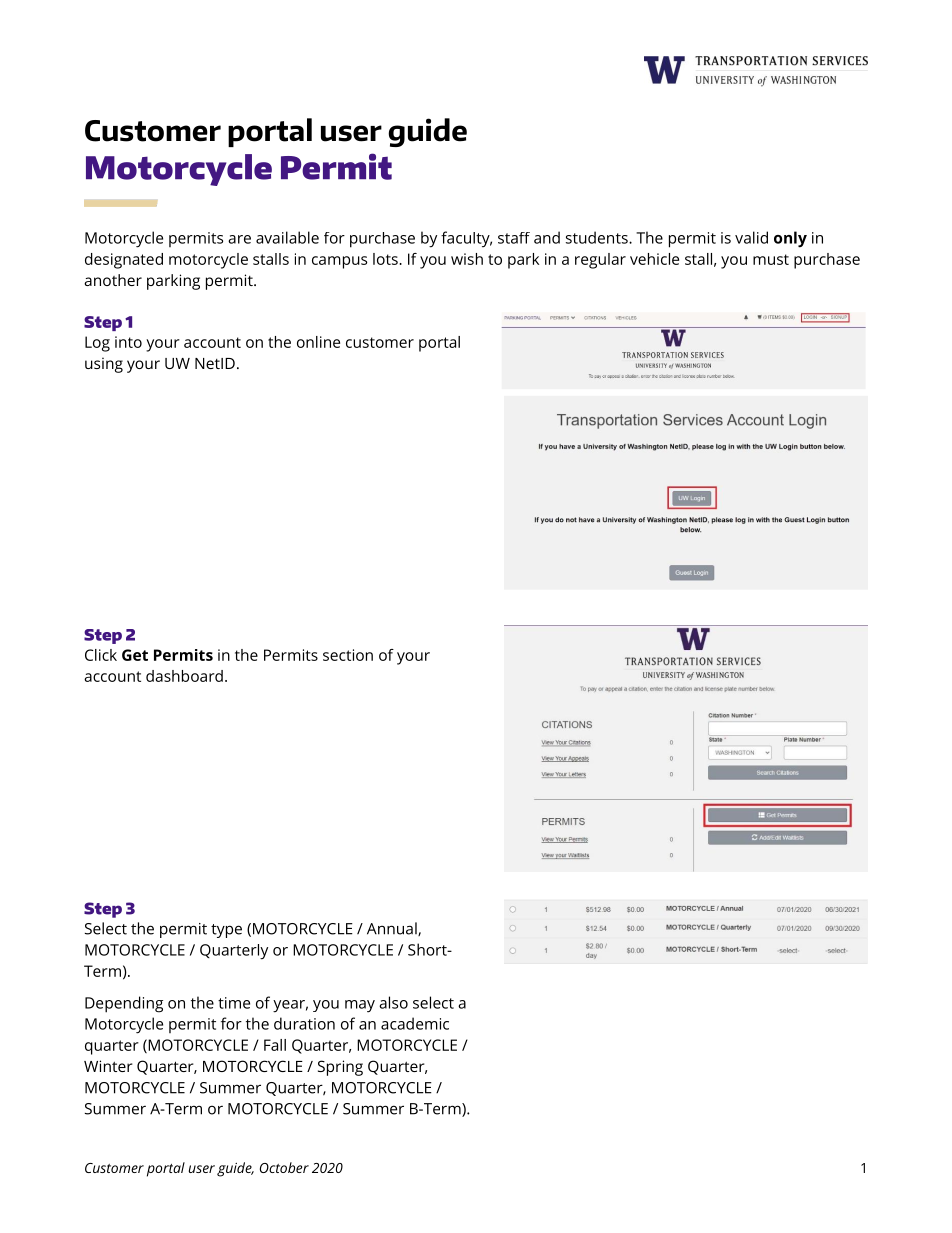  Describe the element at coordinates (124, 261) in the screenshot. I see `designated` at that location.
